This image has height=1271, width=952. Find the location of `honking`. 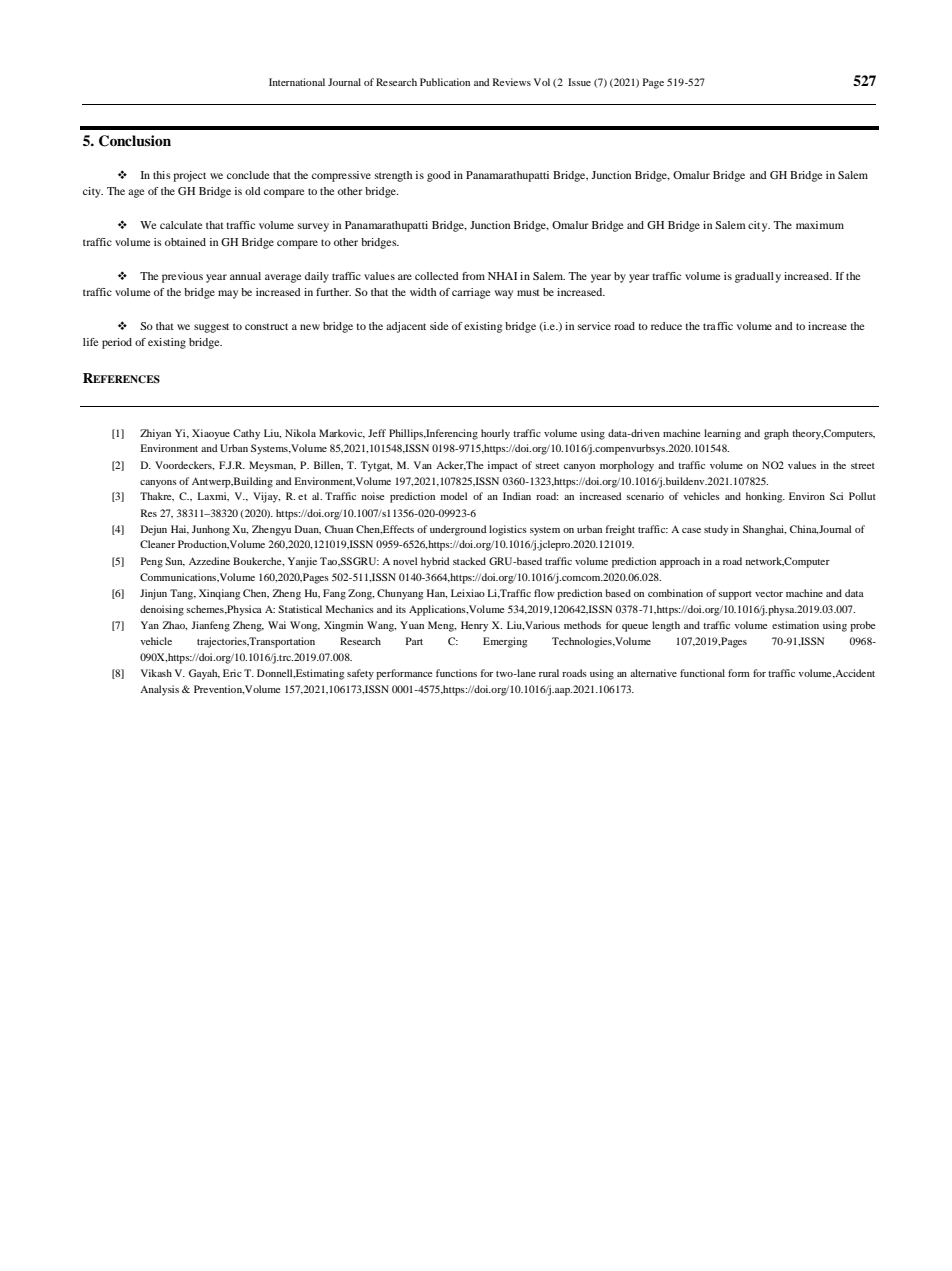

honking is located at coordinates (765, 497).
